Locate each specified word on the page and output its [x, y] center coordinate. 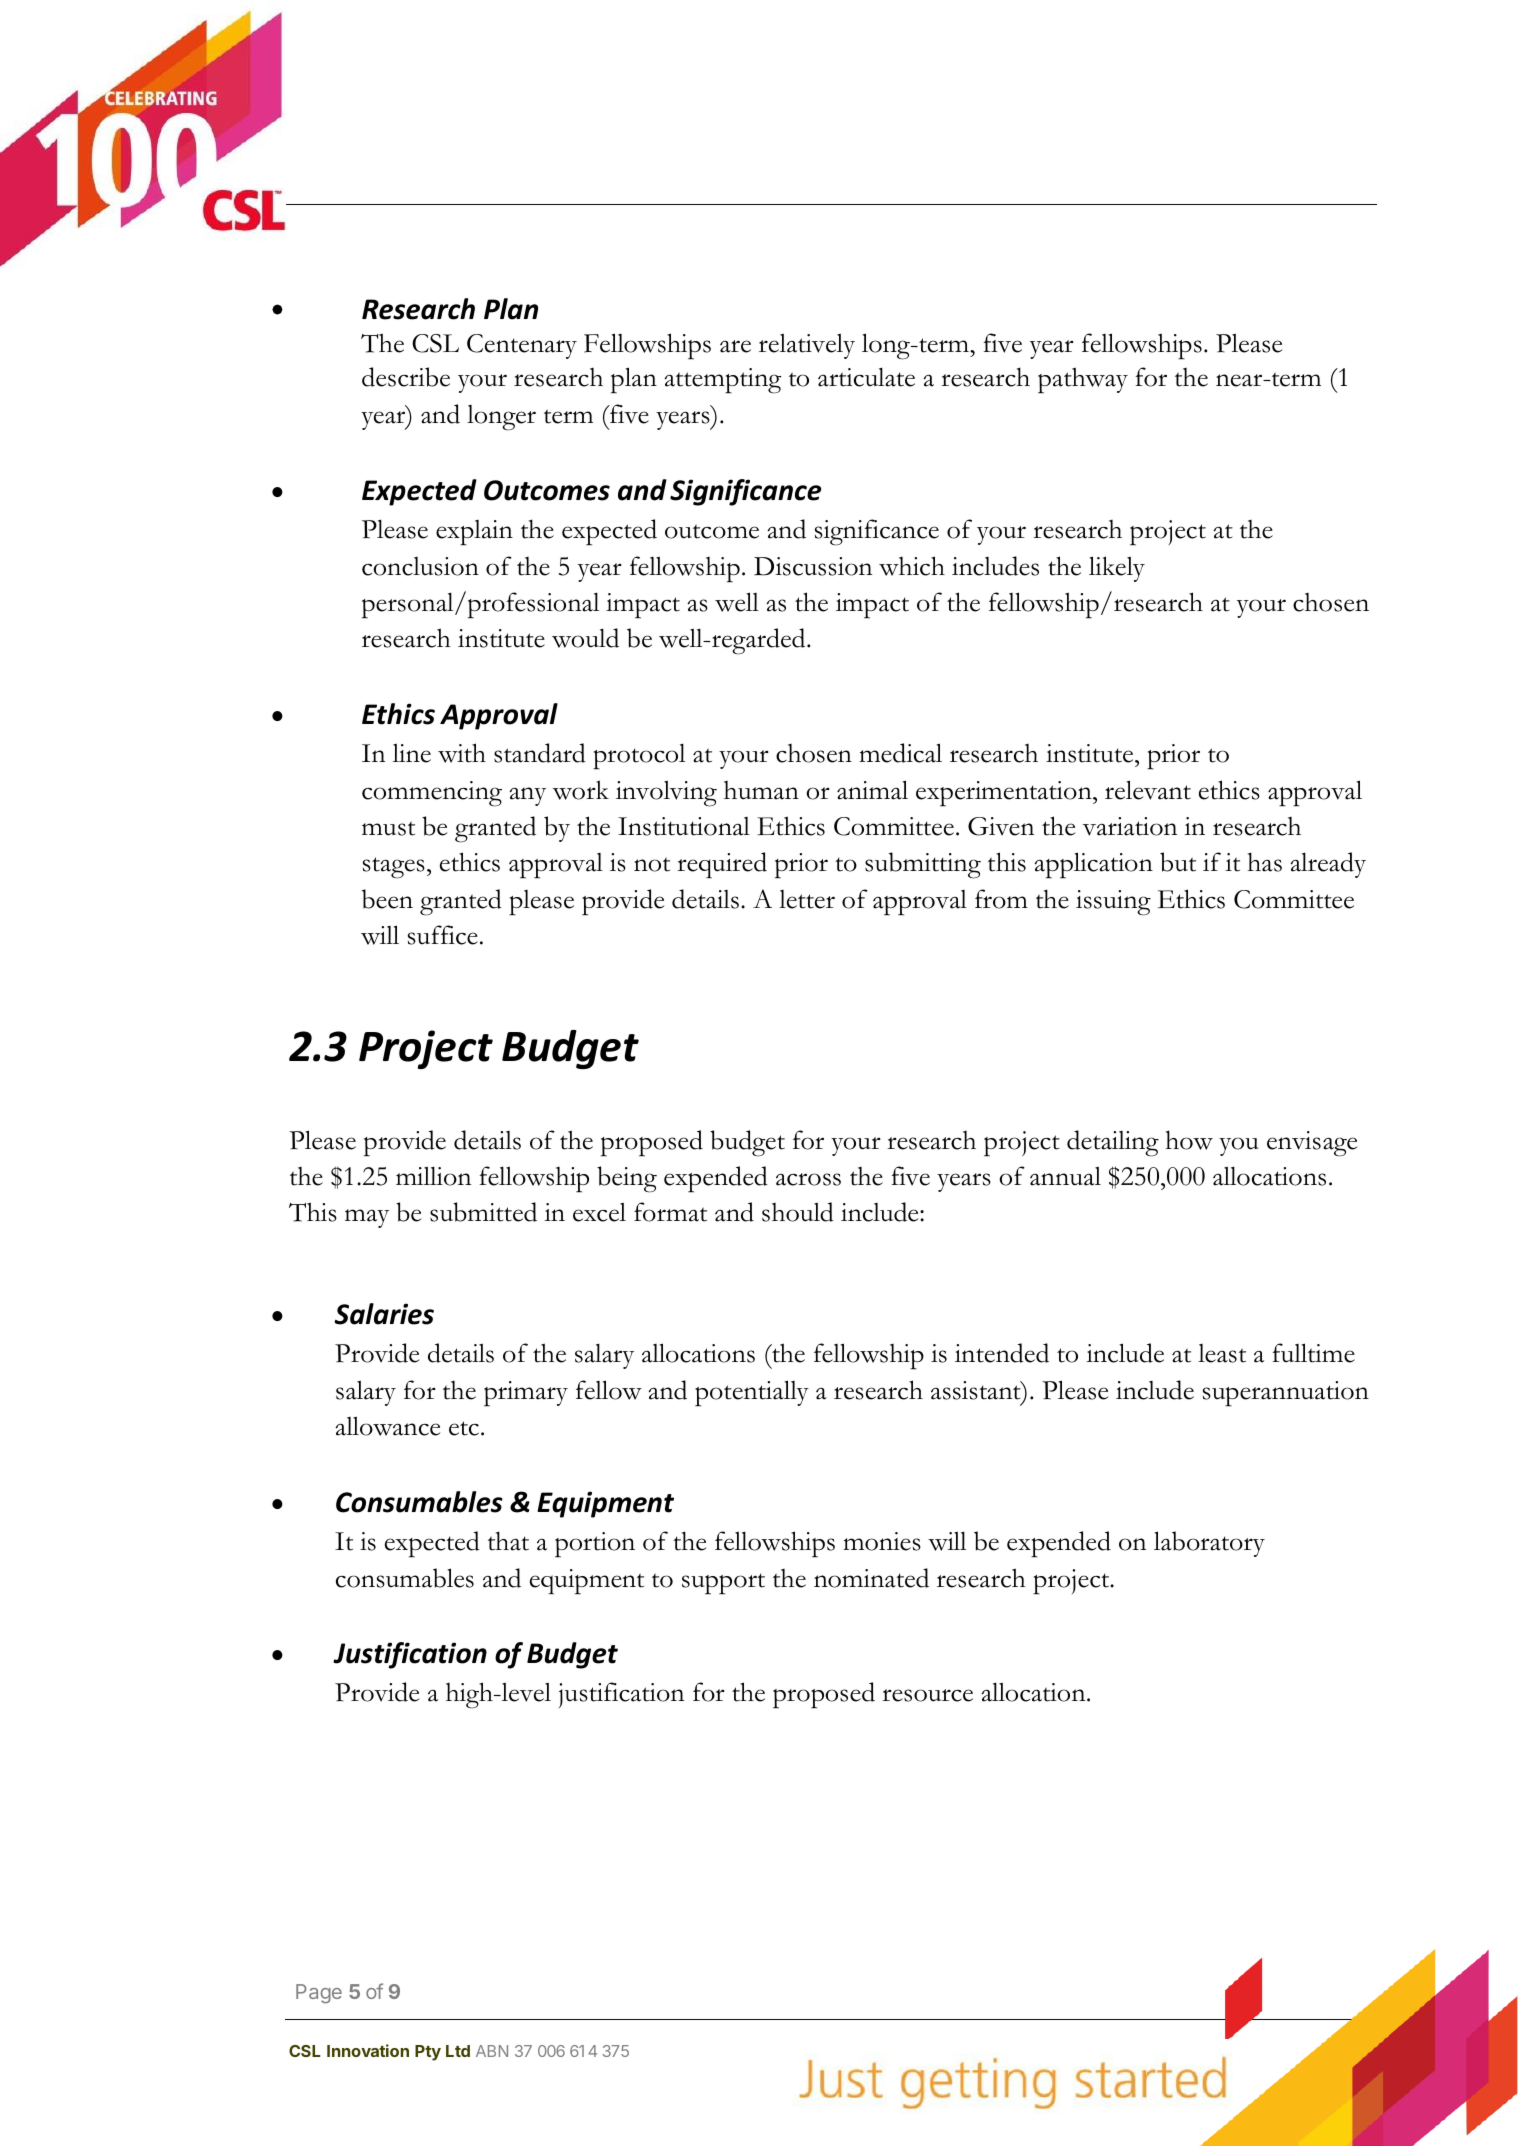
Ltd [458, 2051]
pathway [1083, 380]
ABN [492, 2051]
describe [406, 377]
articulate [866, 377]
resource [927, 1695]
